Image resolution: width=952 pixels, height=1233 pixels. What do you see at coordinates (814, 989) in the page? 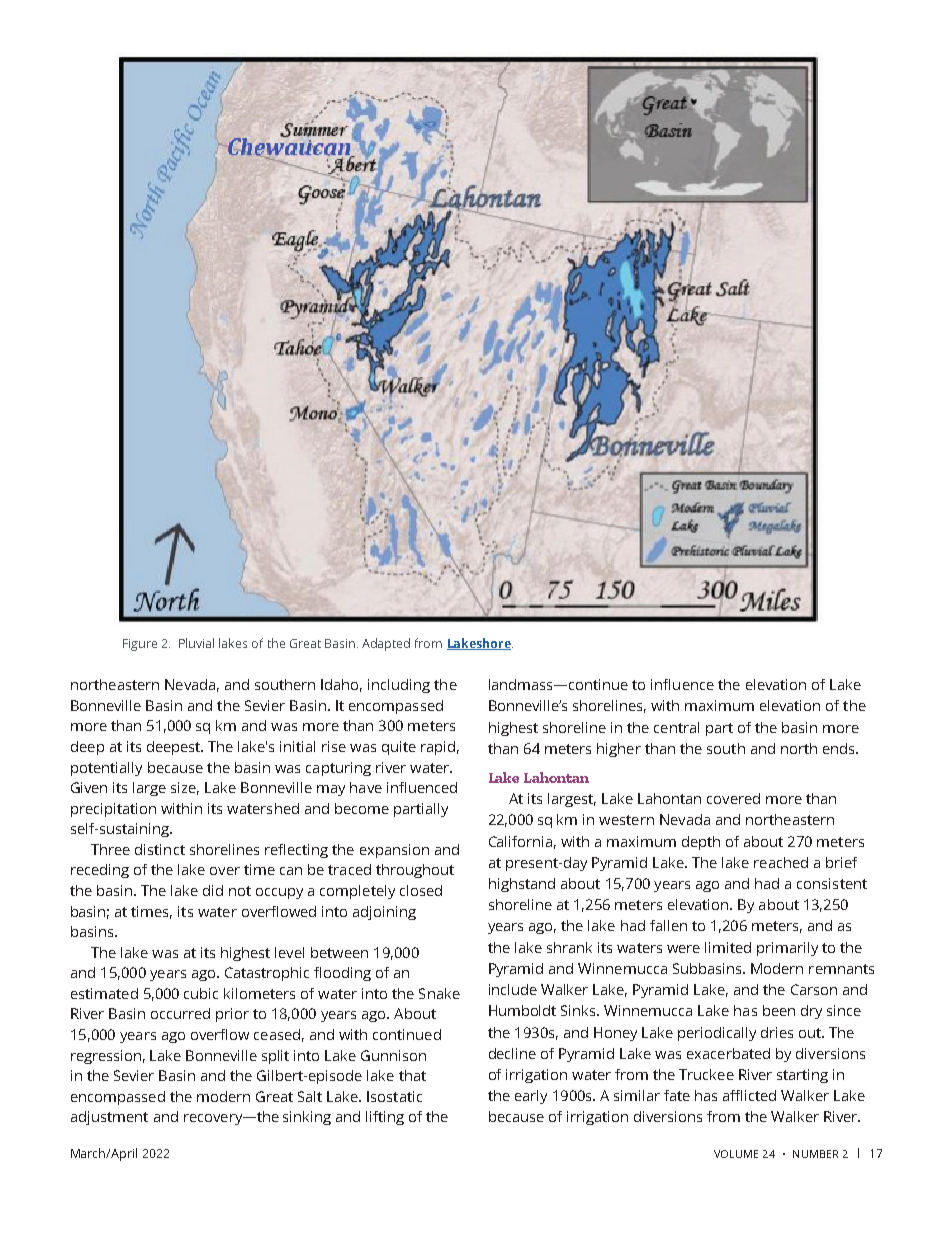
I see `Carson` at bounding box center [814, 989].
